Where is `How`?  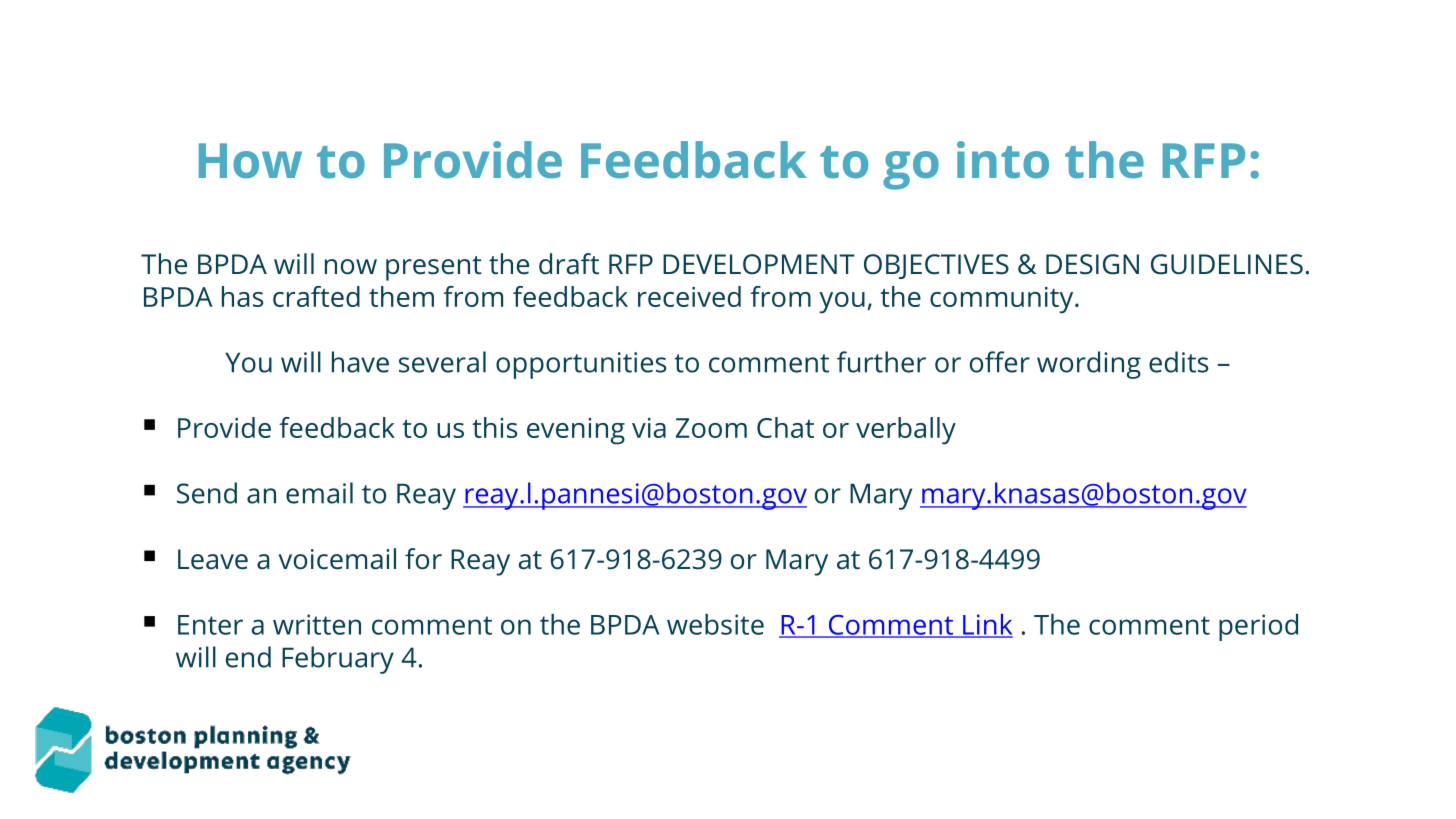 How is located at coordinates (250, 160).
